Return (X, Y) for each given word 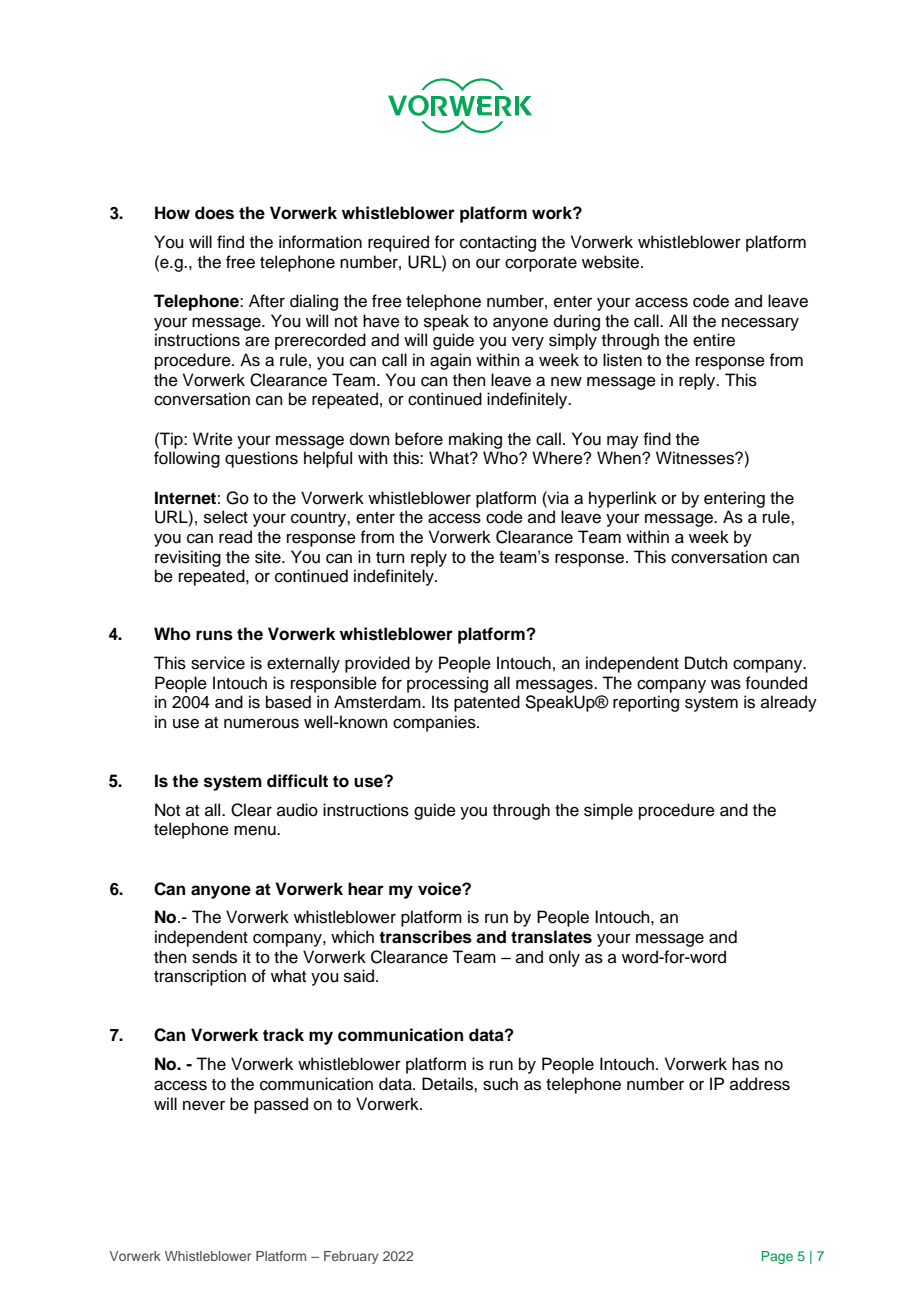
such (500, 1084)
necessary (760, 324)
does (214, 213)
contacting (498, 243)
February (351, 1257)
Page (777, 1257)
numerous (261, 723)
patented (487, 703)
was (726, 684)
